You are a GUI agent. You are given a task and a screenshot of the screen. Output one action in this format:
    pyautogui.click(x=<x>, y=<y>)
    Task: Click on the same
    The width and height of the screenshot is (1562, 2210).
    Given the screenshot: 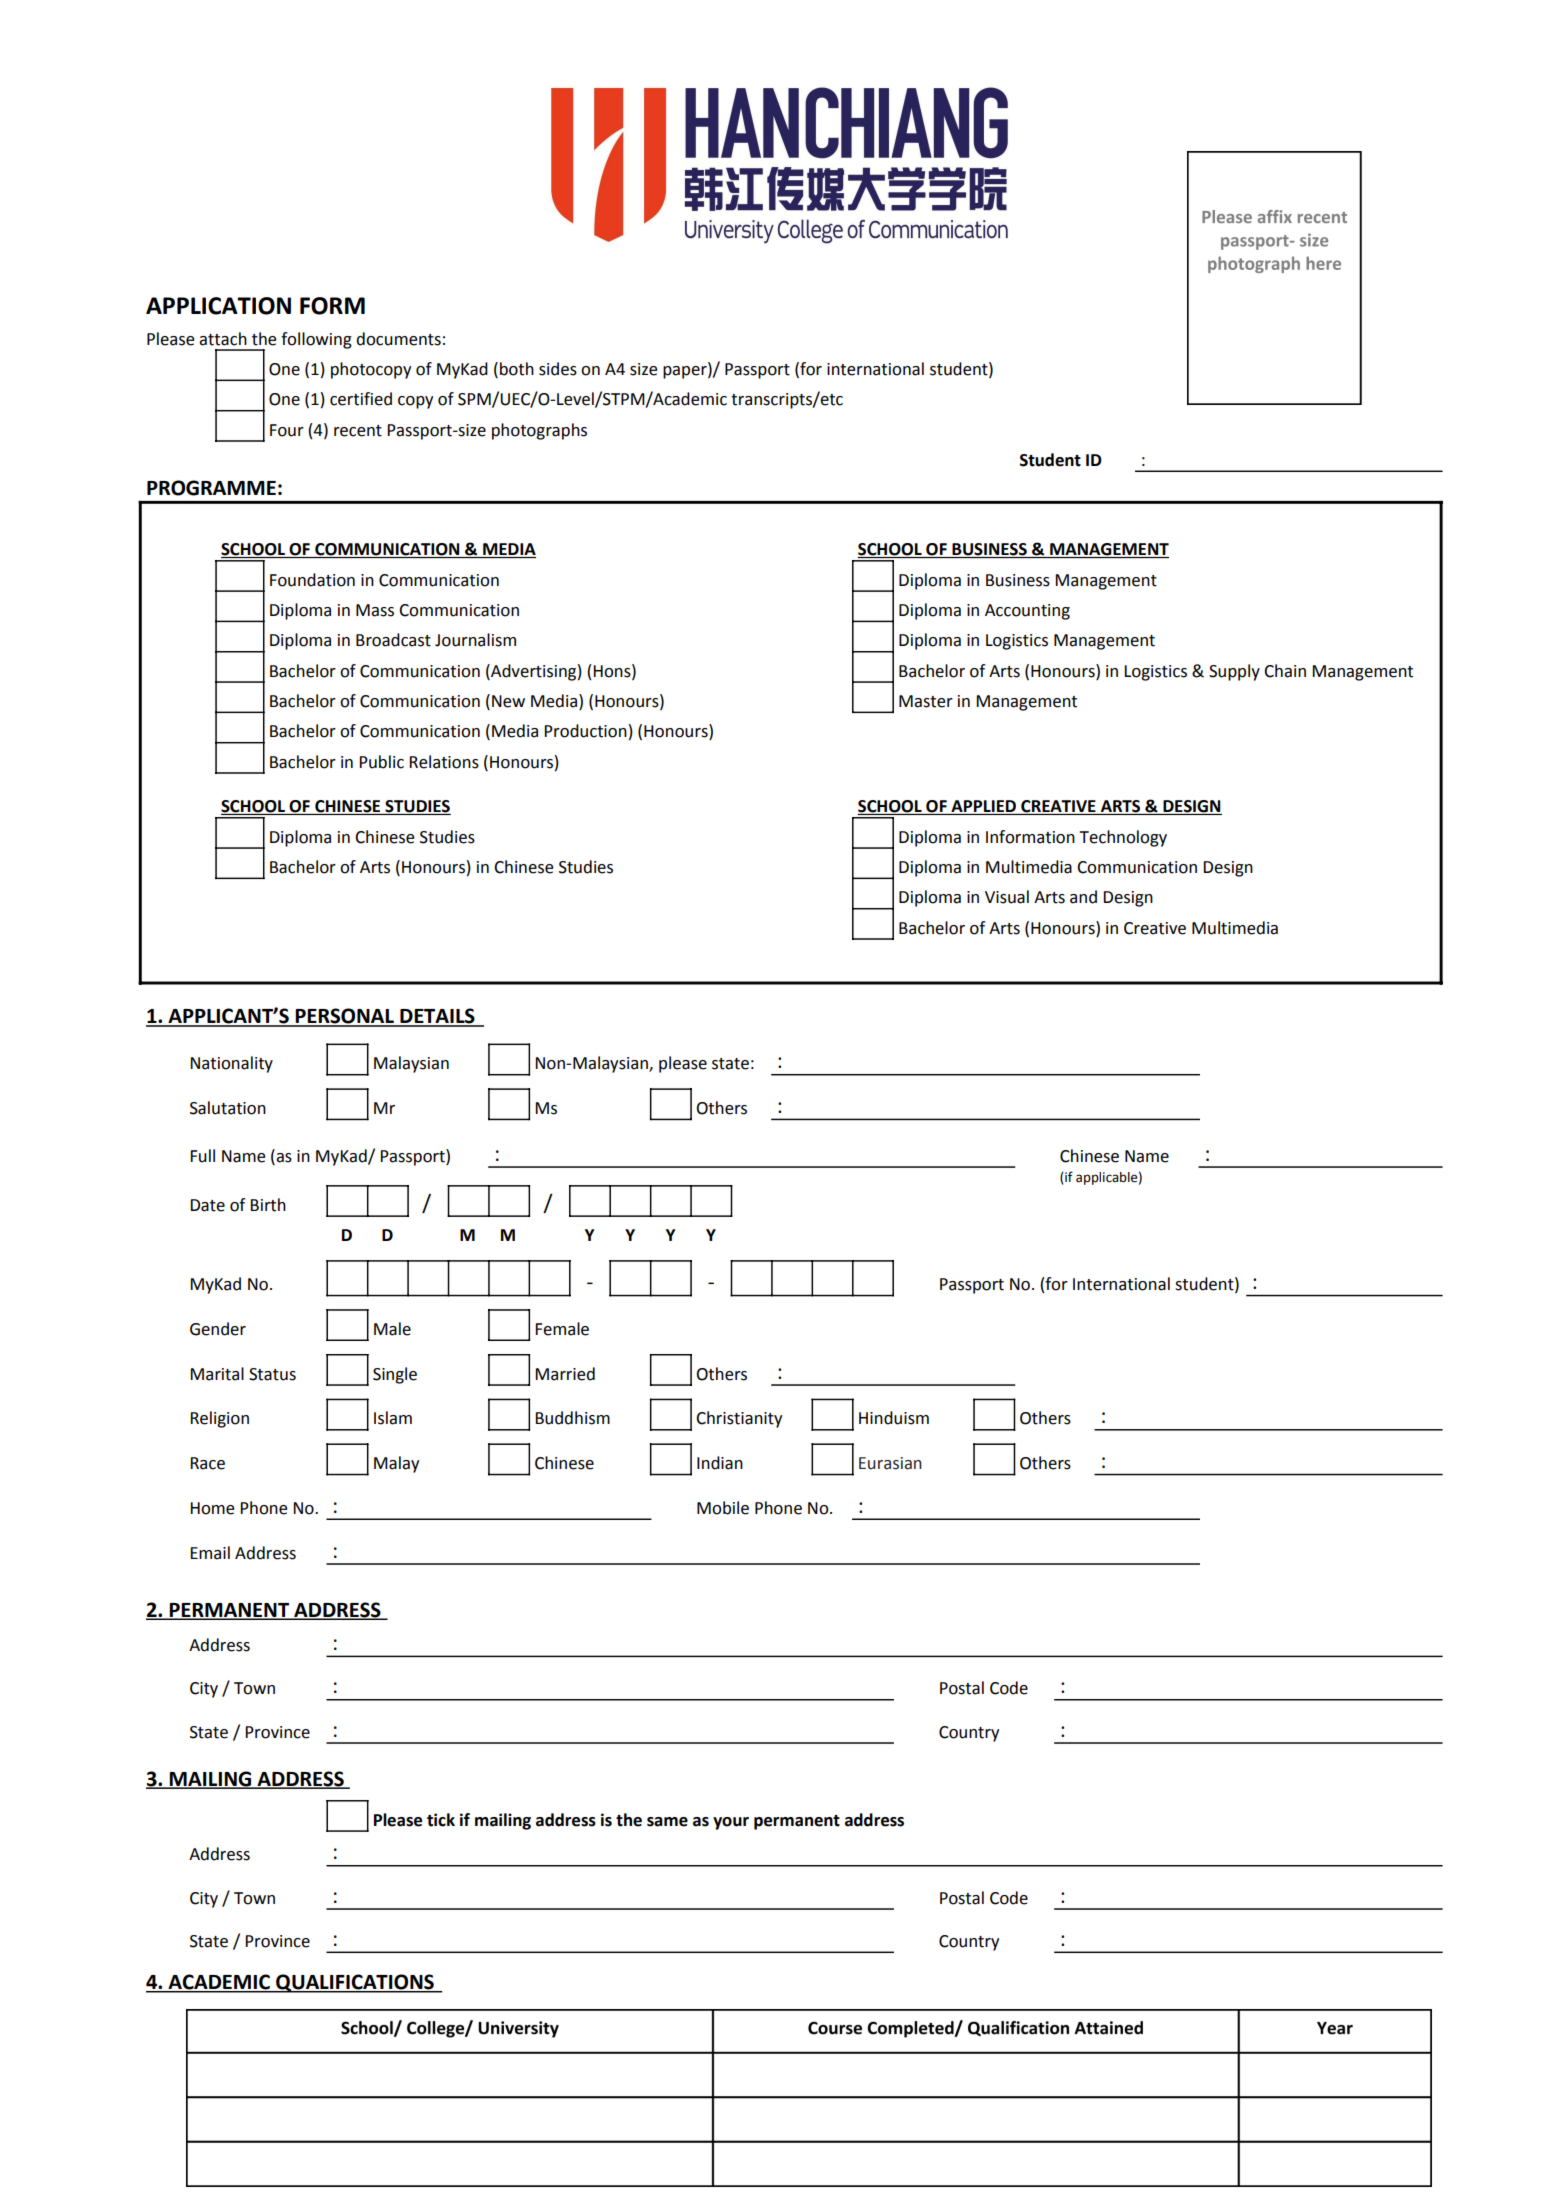 What is the action you would take?
    pyautogui.click(x=667, y=1822)
